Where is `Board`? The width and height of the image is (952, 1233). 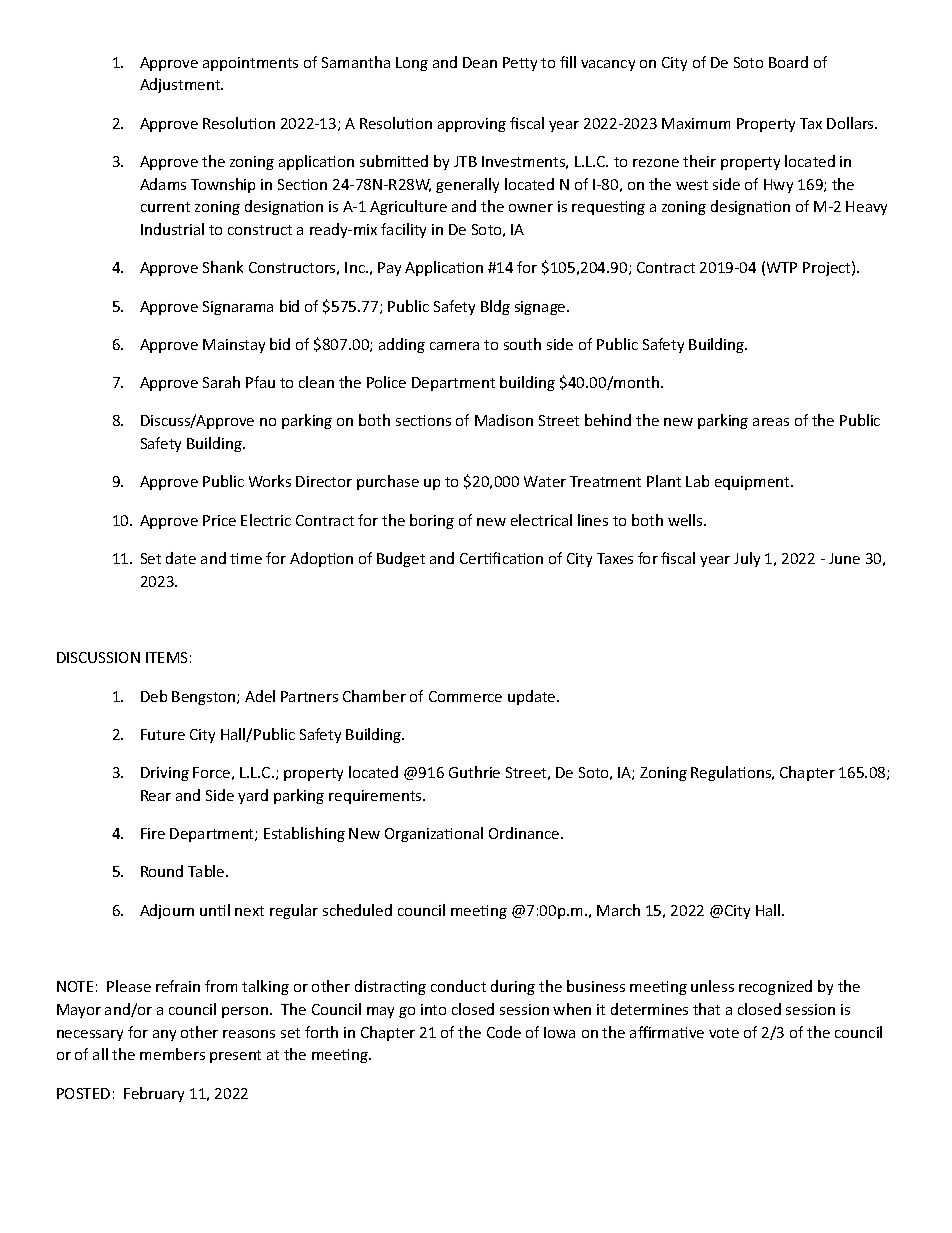 Board is located at coordinates (788, 62).
